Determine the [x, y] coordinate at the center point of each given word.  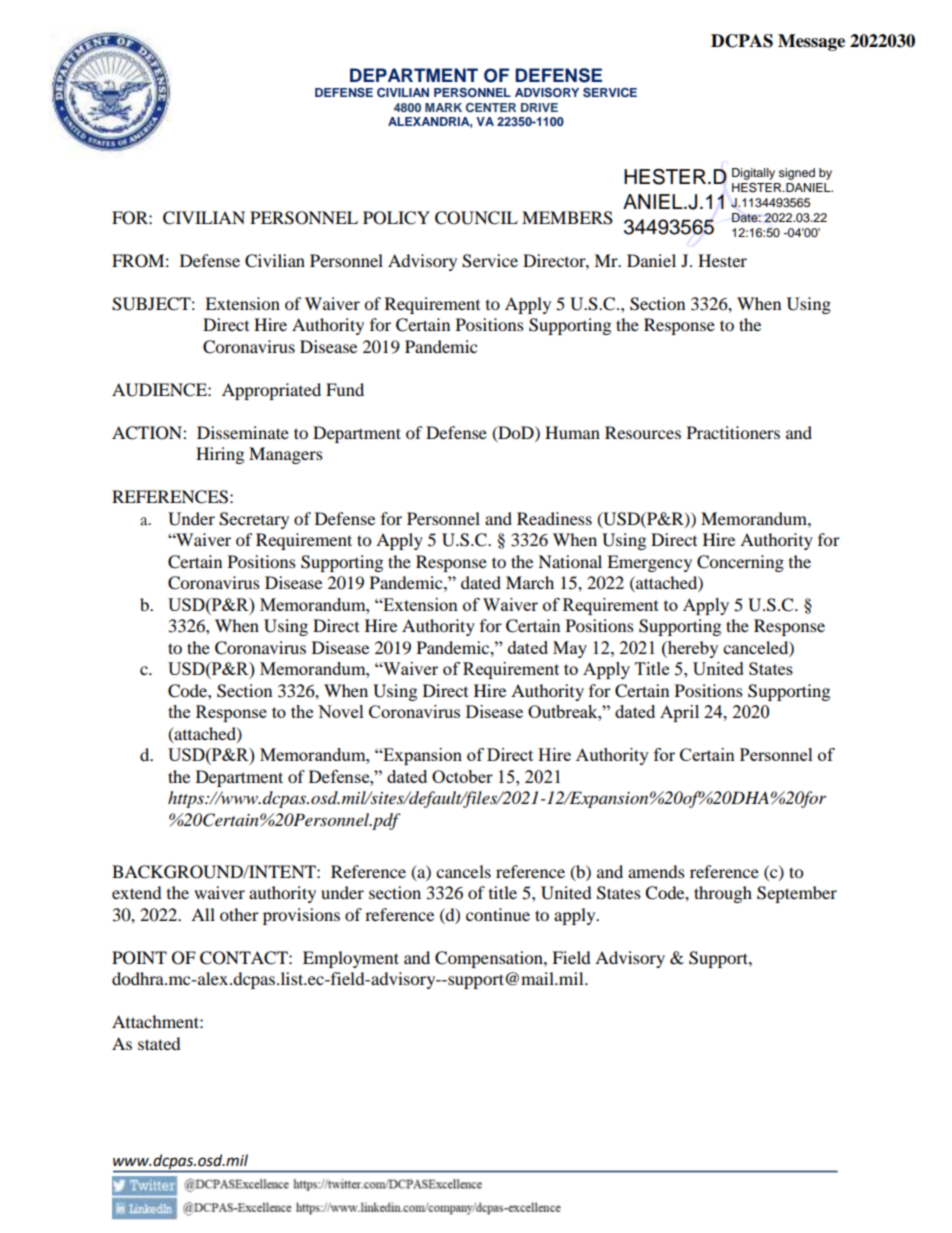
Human [572, 432]
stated [159, 1043]
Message [811, 42]
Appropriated [271, 391]
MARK [443, 107]
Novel [341, 711]
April [679, 713]
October [462, 776]
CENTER [491, 107]
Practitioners [733, 432]
